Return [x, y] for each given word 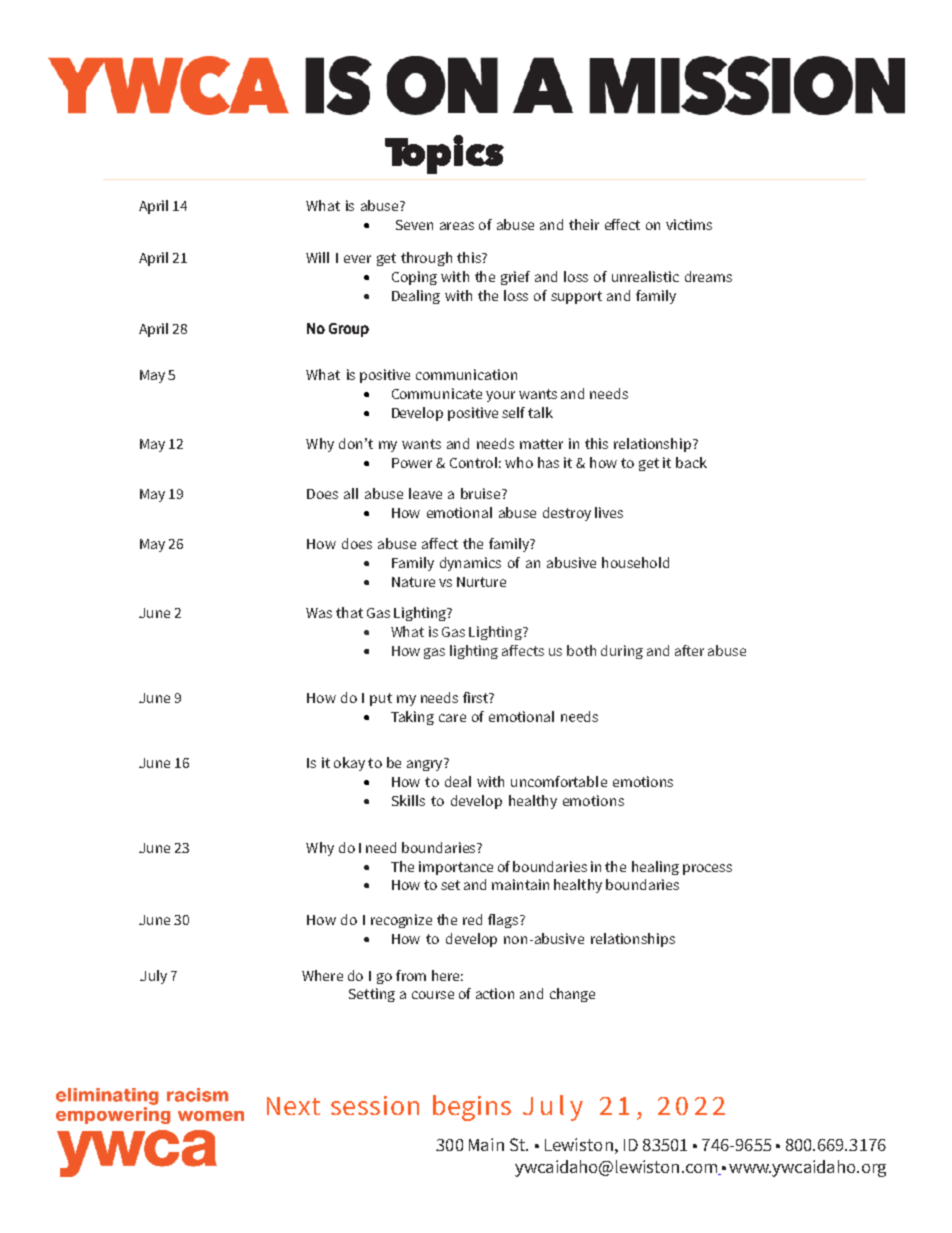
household [635, 562]
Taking [412, 718]
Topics [444, 154]
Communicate [437, 393]
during [622, 652]
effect [622, 224]
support [576, 297]
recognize [401, 921]
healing [655, 868]
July [153, 977]
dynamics [470, 564]
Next [293, 1106]
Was [319, 613]
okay [349, 764]
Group [349, 330]
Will [317, 257]
